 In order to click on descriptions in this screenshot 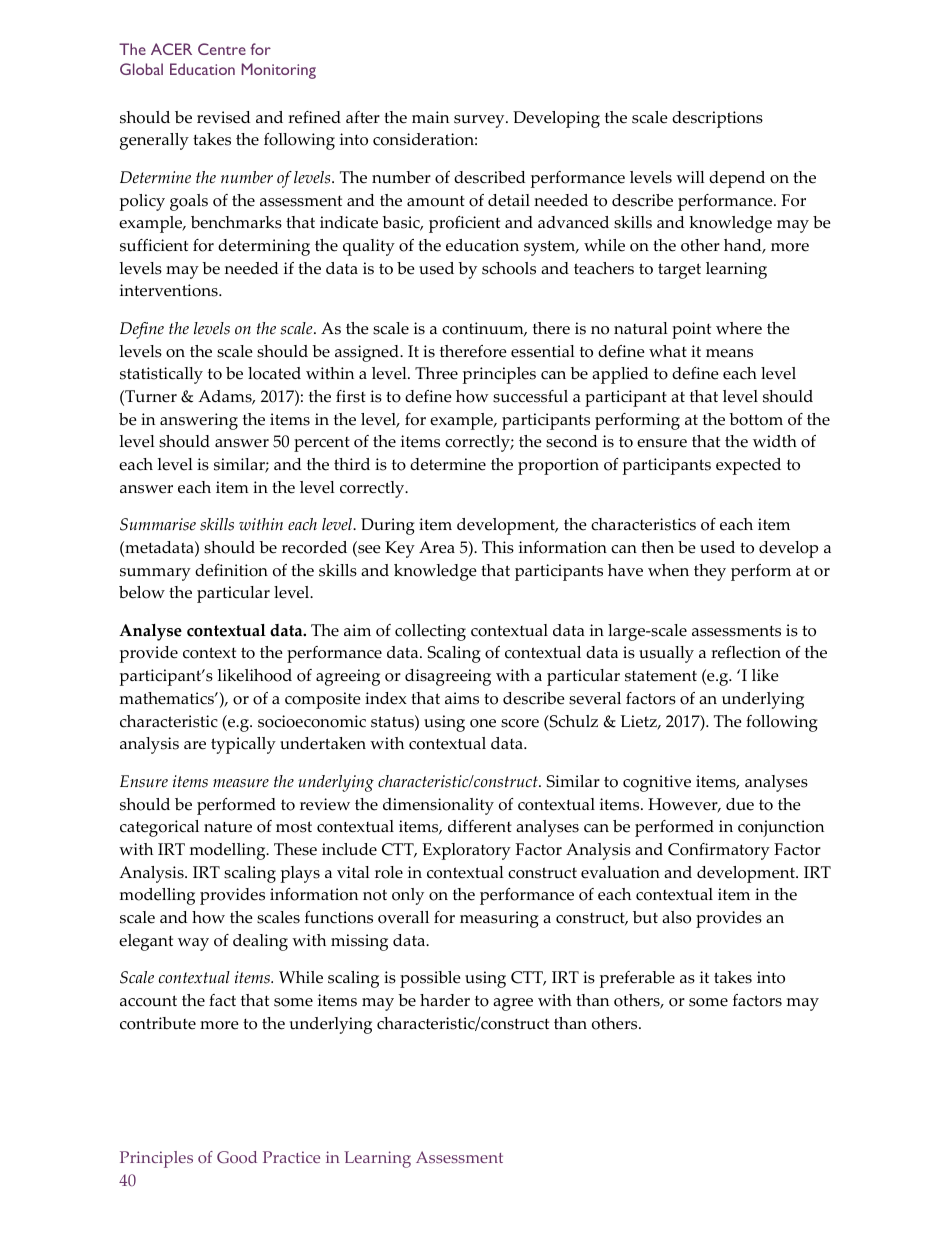, I will do `click(717, 119)`.
